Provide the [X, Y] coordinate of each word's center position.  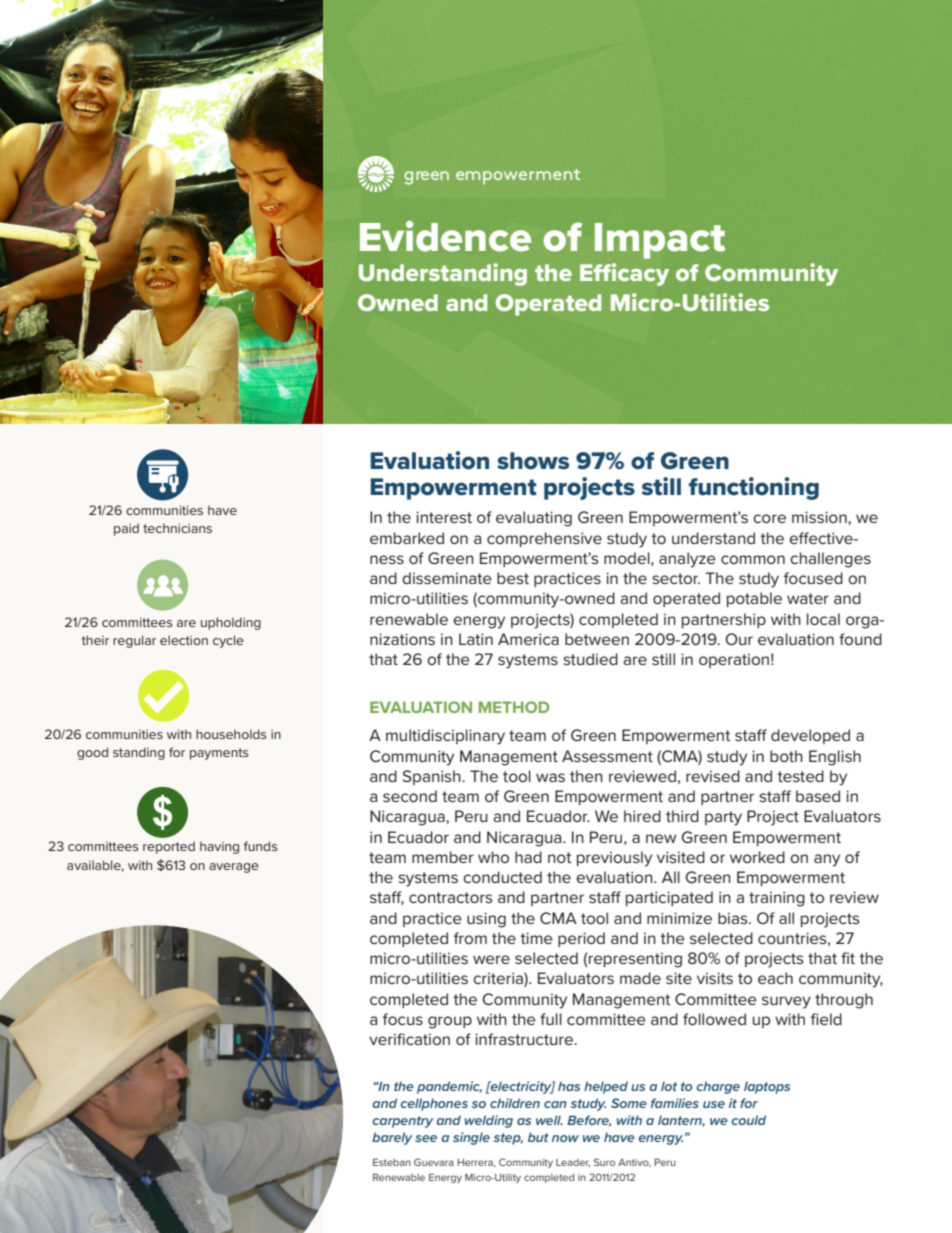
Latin [476, 639]
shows [533, 461]
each [775, 978]
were [491, 959]
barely [392, 1138]
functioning [754, 488]
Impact [660, 241]
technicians [177, 528]
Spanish [432, 777]
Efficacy [624, 274]
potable [754, 599]
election [184, 640]
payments [219, 754]
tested [800, 776]
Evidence [445, 236]
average [234, 868]
